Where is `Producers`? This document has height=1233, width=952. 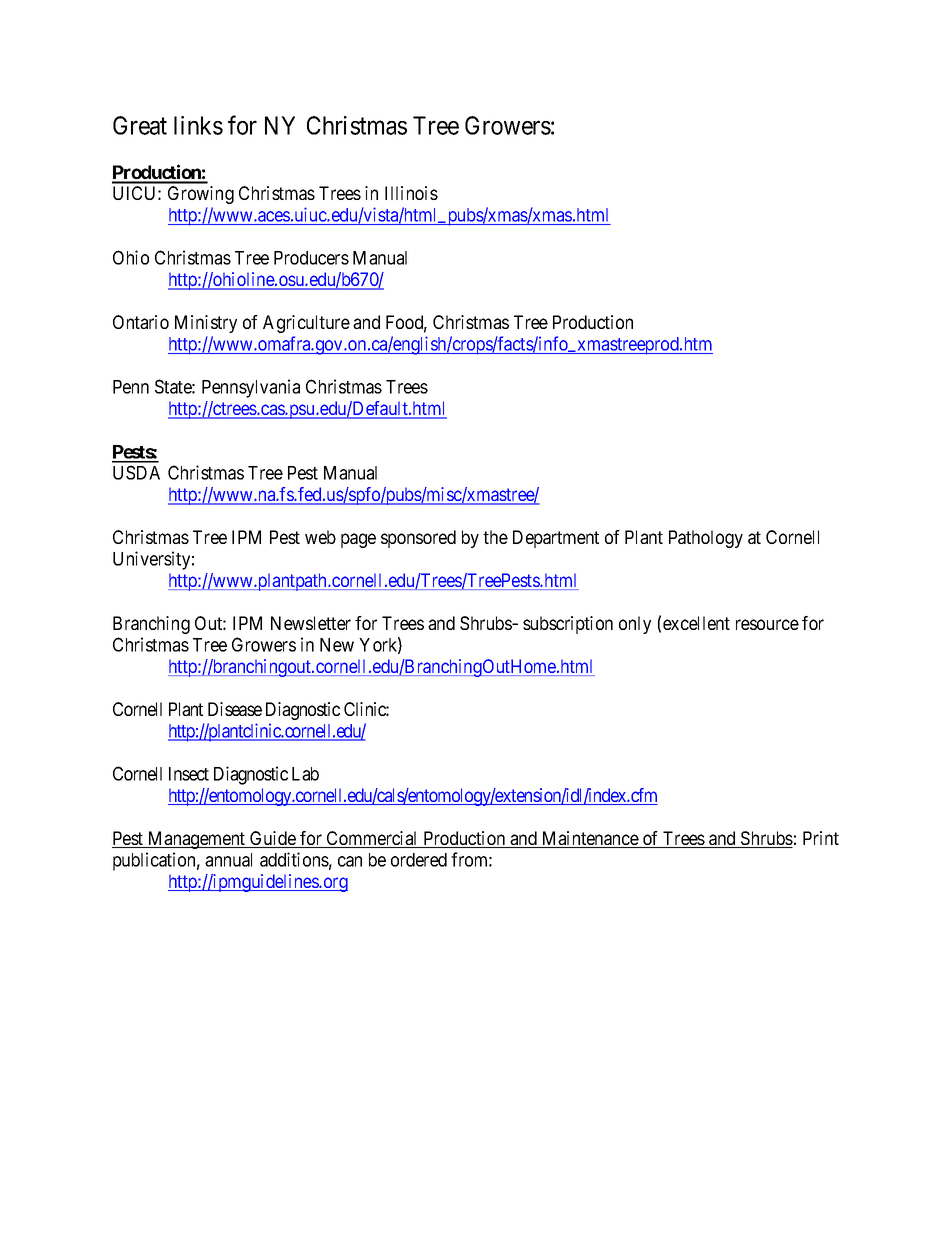
Producers is located at coordinates (311, 258).
